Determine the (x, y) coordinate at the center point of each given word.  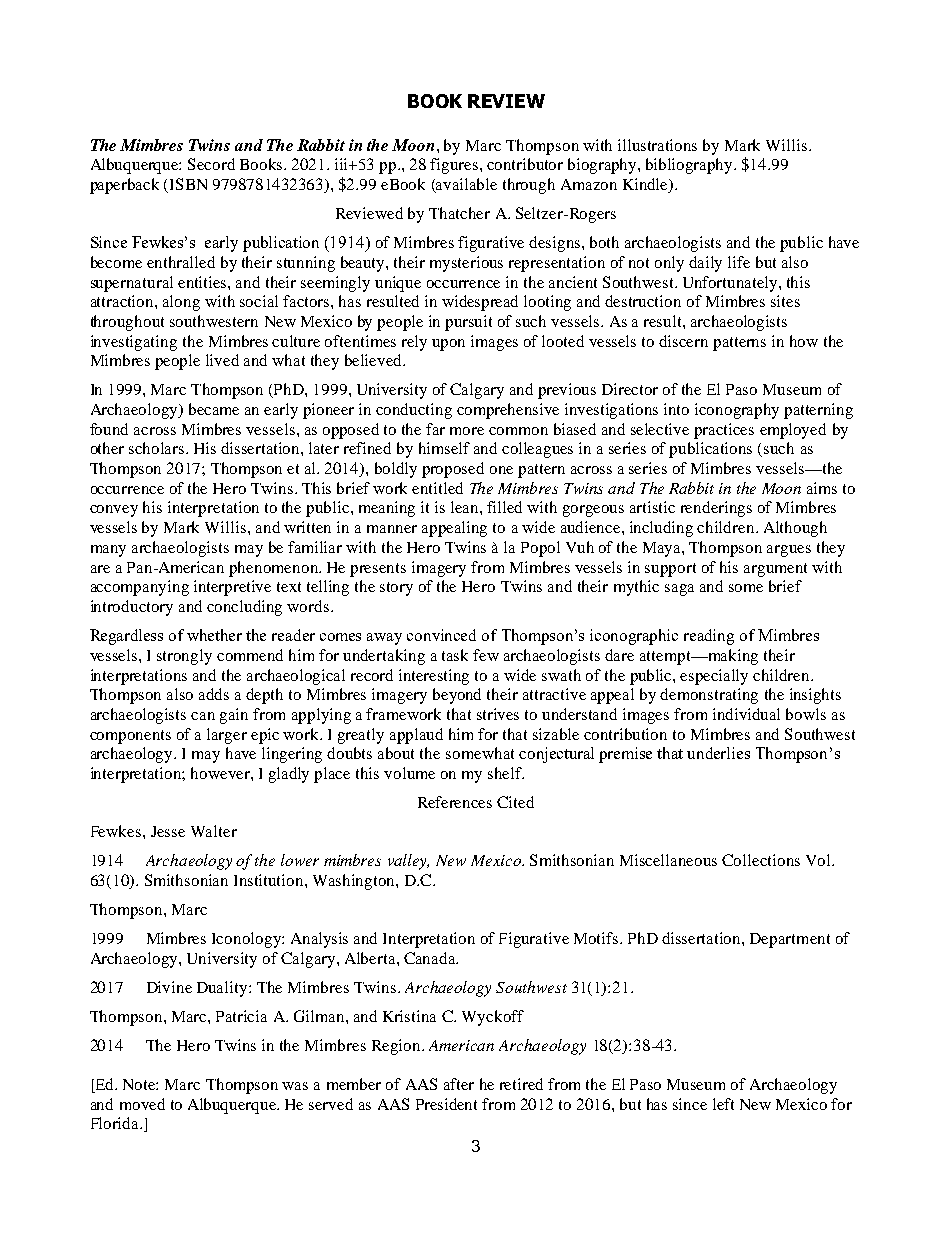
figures (455, 166)
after (459, 1084)
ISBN (188, 184)
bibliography (690, 166)
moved (142, 1104)
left (723, 1104)
